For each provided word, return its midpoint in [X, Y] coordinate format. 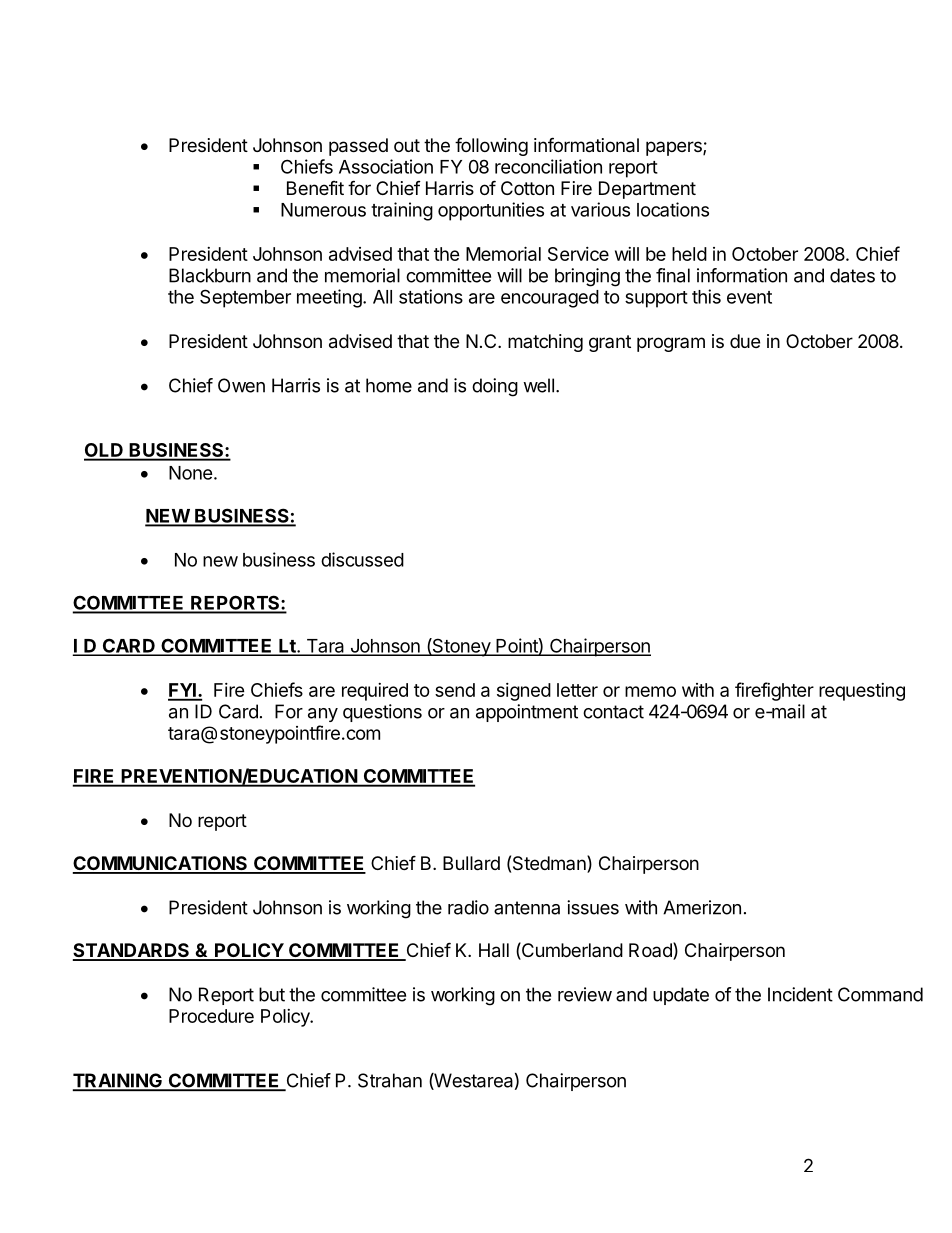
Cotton [527, 188]
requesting [862, 692]
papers [675, 148]
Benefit [315, 188]
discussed [362, 559]
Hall [494, 950]
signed [524, 692]
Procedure [211, 1016]
